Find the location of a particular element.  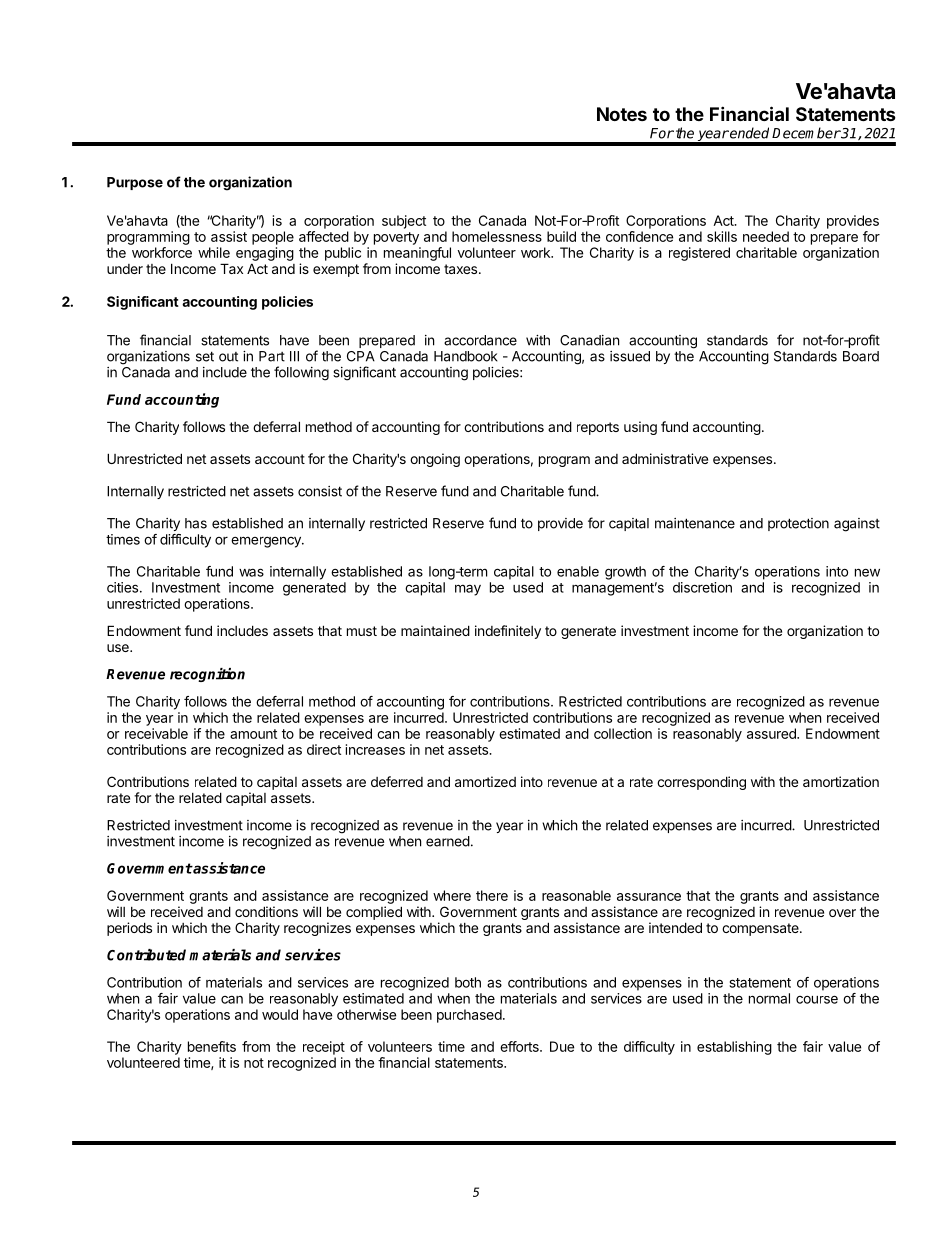

normal is located at coordinates (769, 998).
